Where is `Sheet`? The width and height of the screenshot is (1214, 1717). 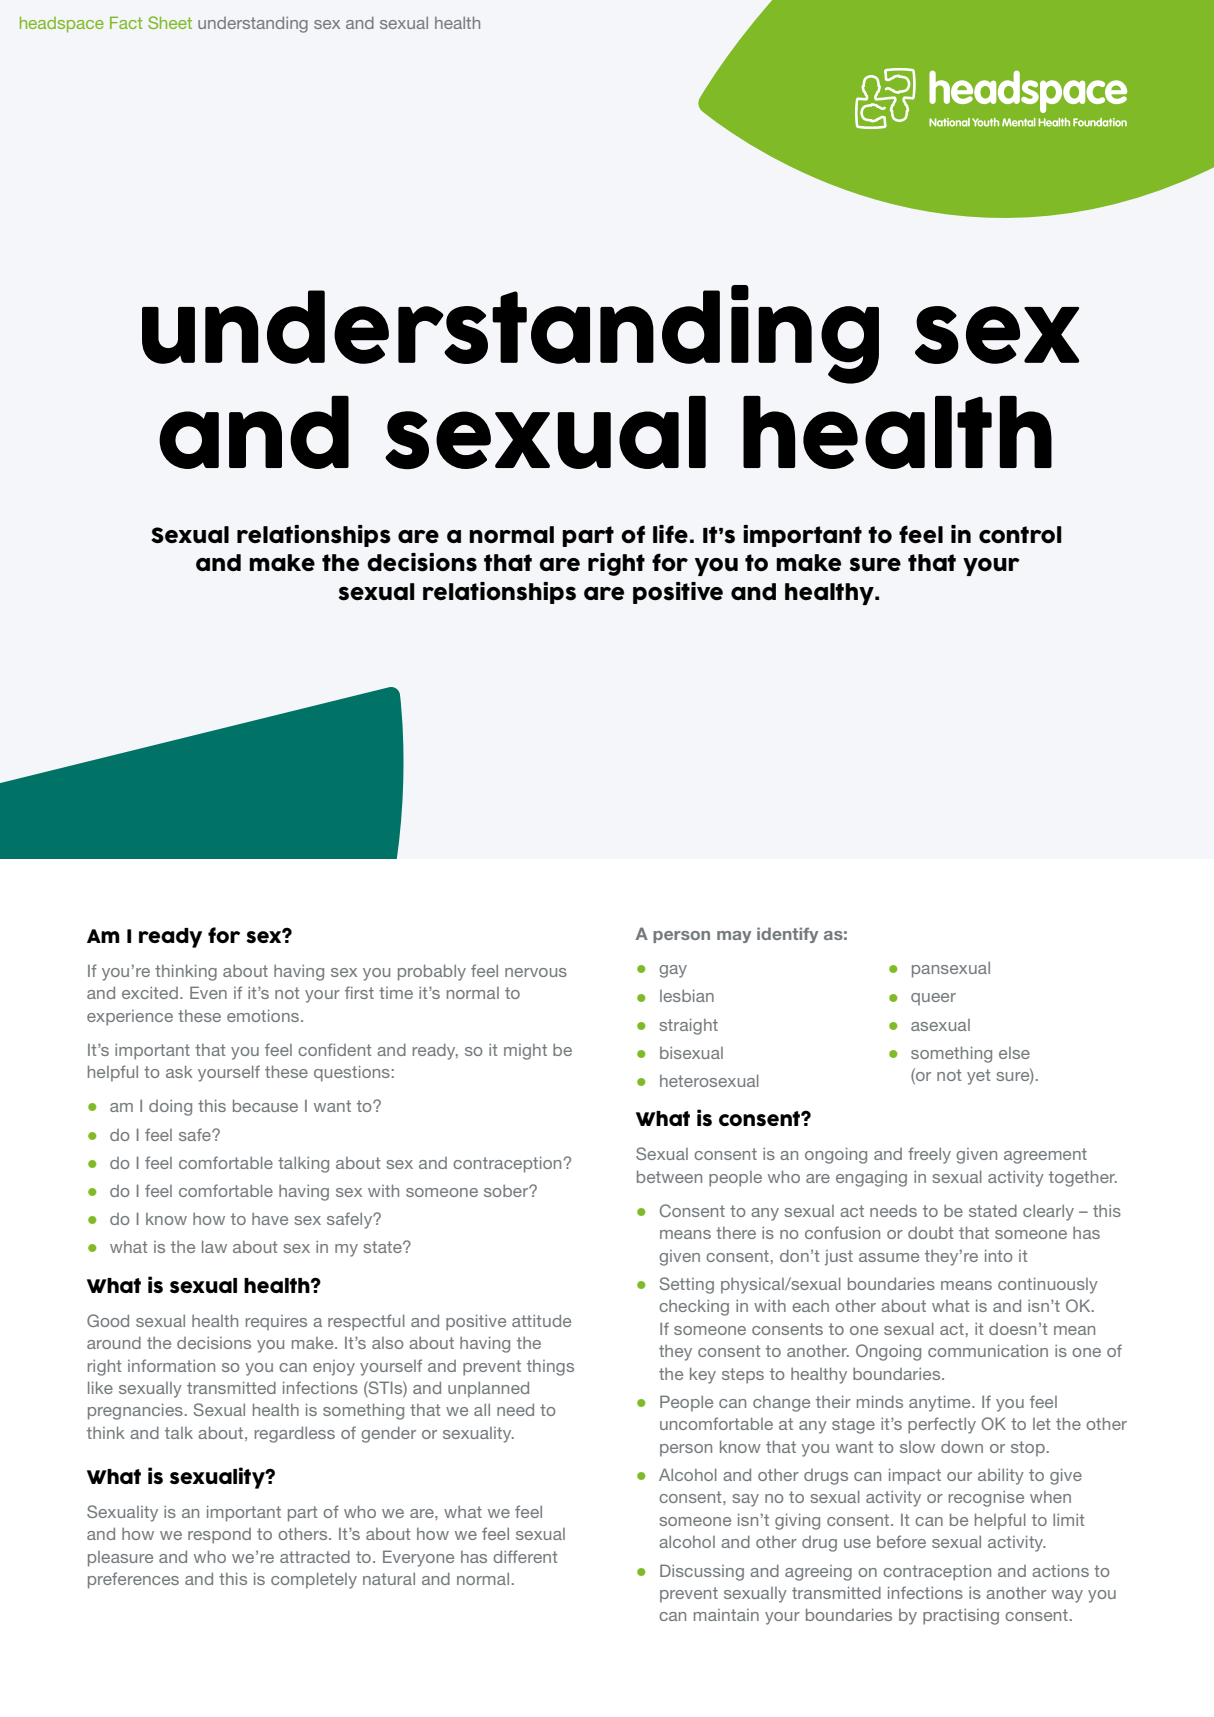
Sheet is located at coordinates (170, 22).
